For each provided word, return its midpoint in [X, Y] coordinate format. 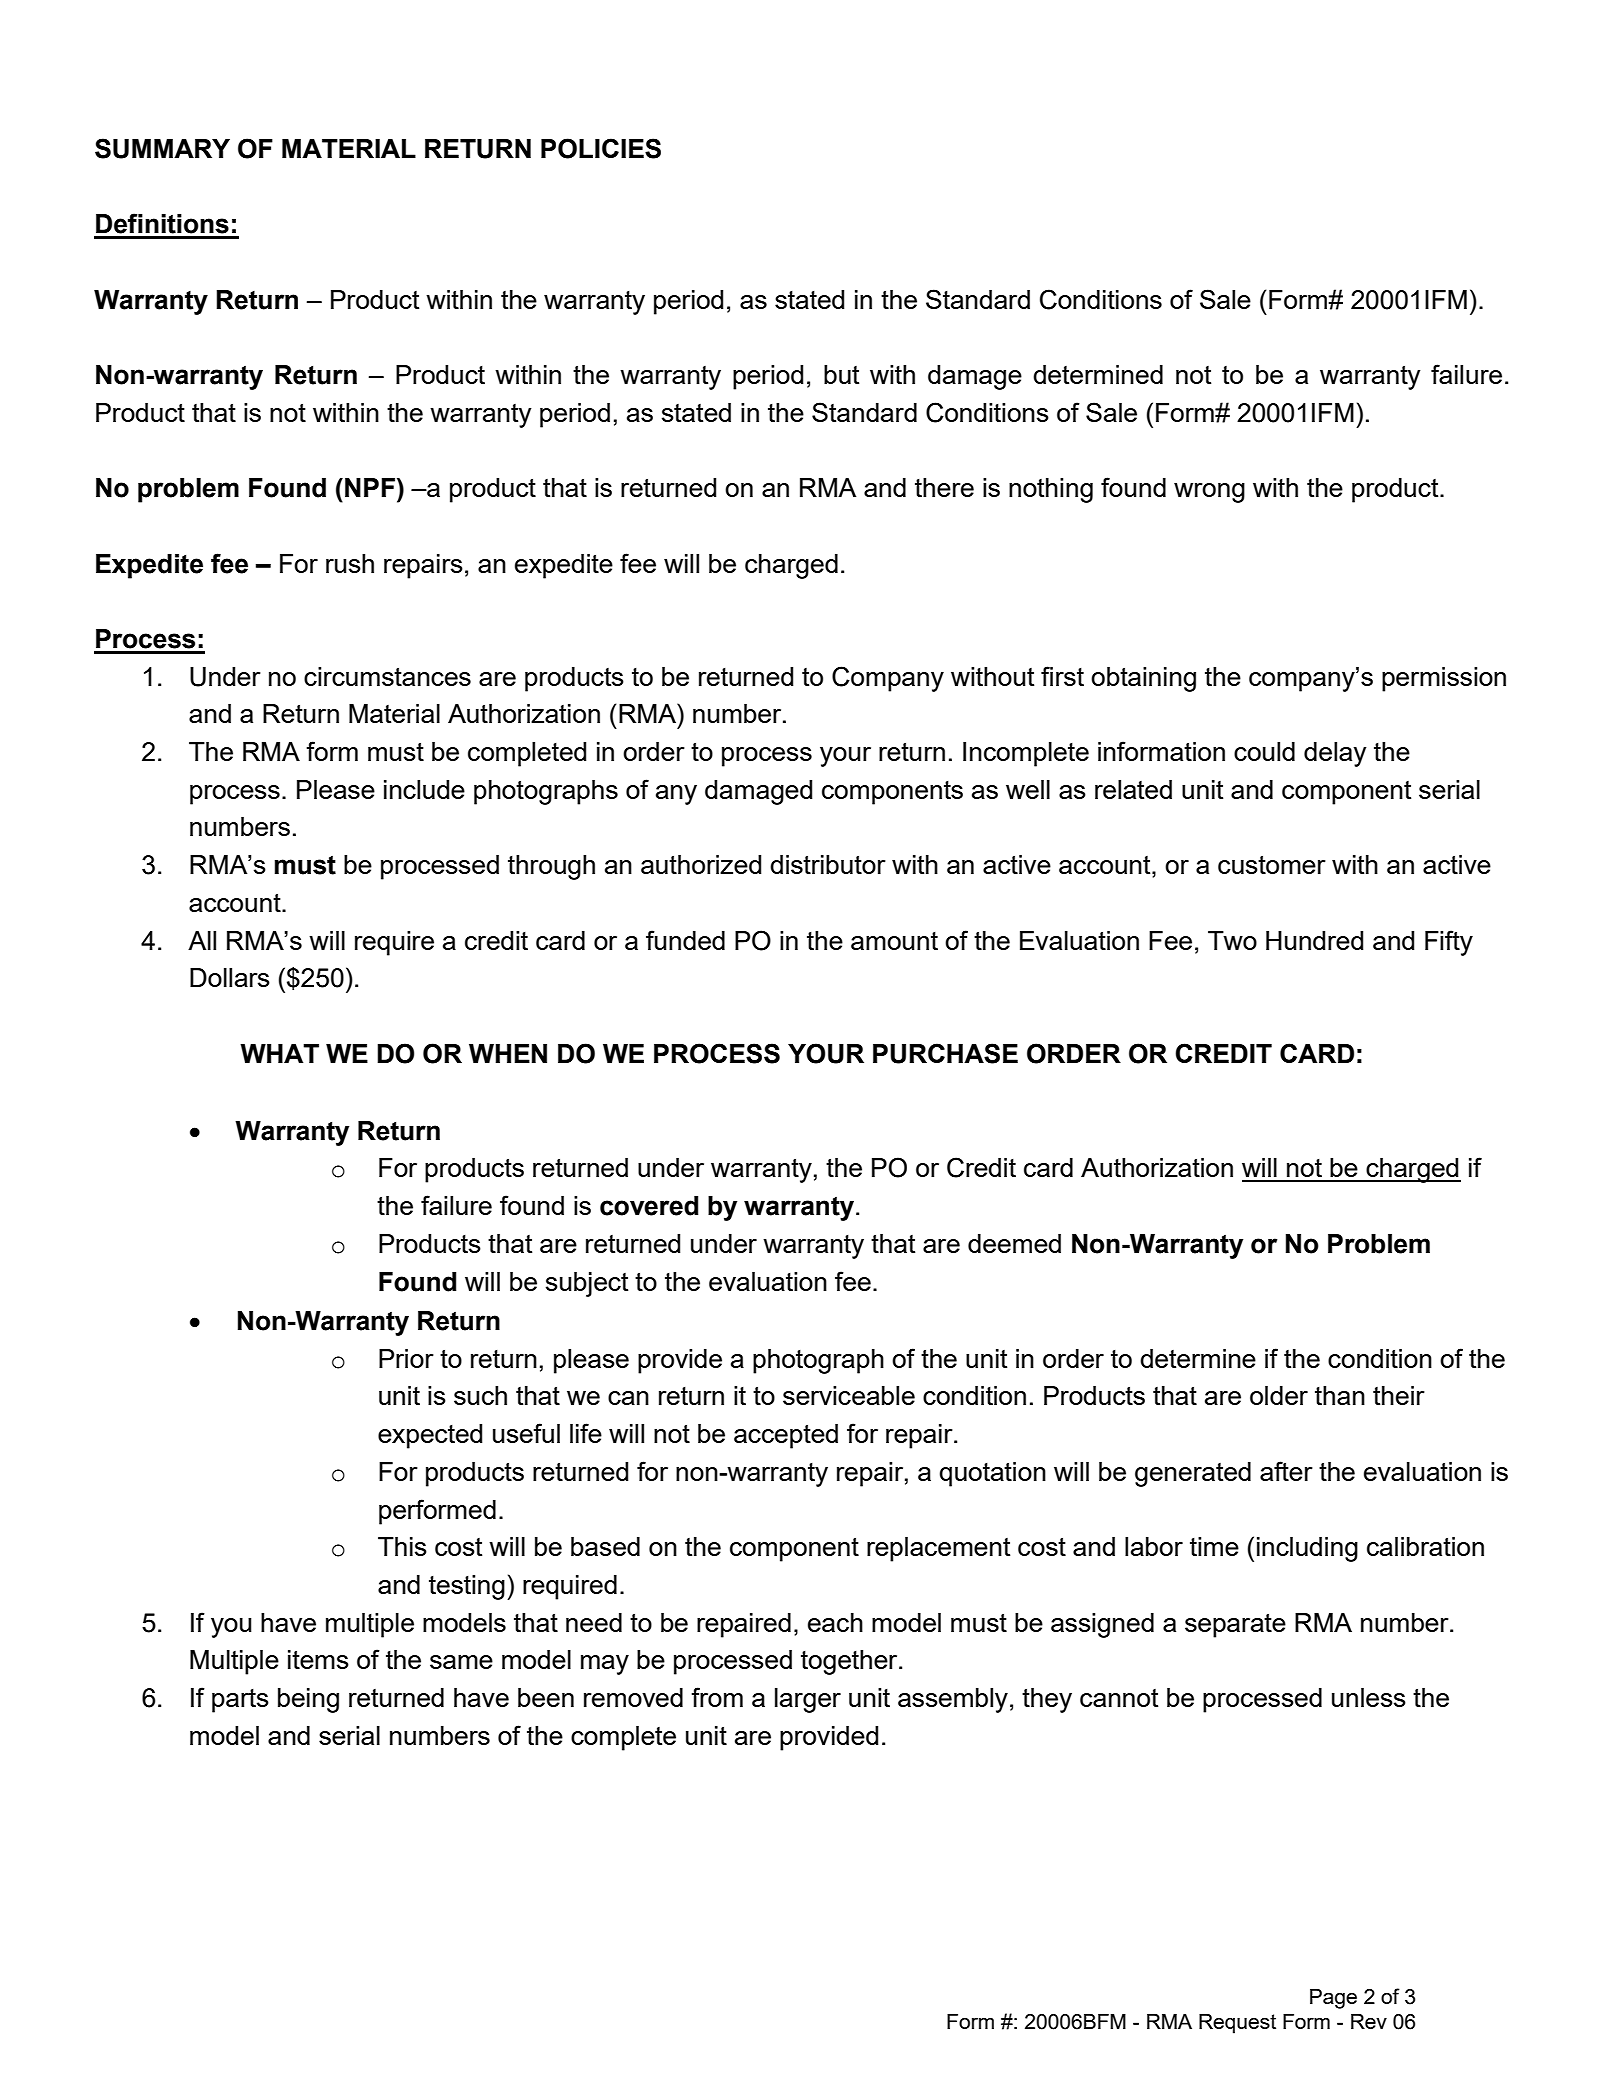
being [308, 1700]
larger [808, 1700]
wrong [1209, 493]
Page [1333, 1999]
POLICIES [601, 148]
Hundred [1314, 940]
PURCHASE [945, 1053]
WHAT [279, 1053]
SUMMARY [162, 148]
